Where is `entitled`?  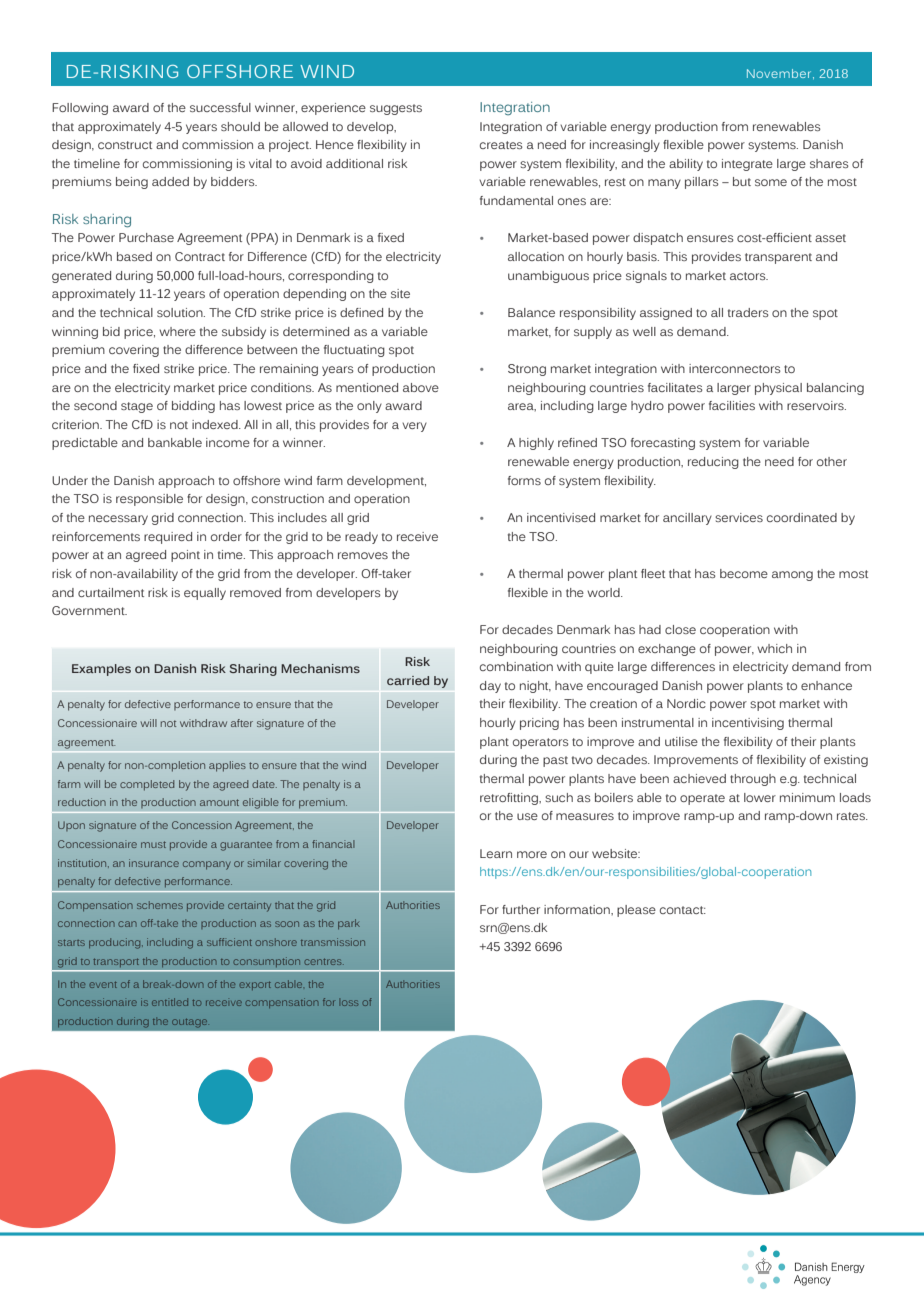 entitled is located at coordinates (170, 1002).
